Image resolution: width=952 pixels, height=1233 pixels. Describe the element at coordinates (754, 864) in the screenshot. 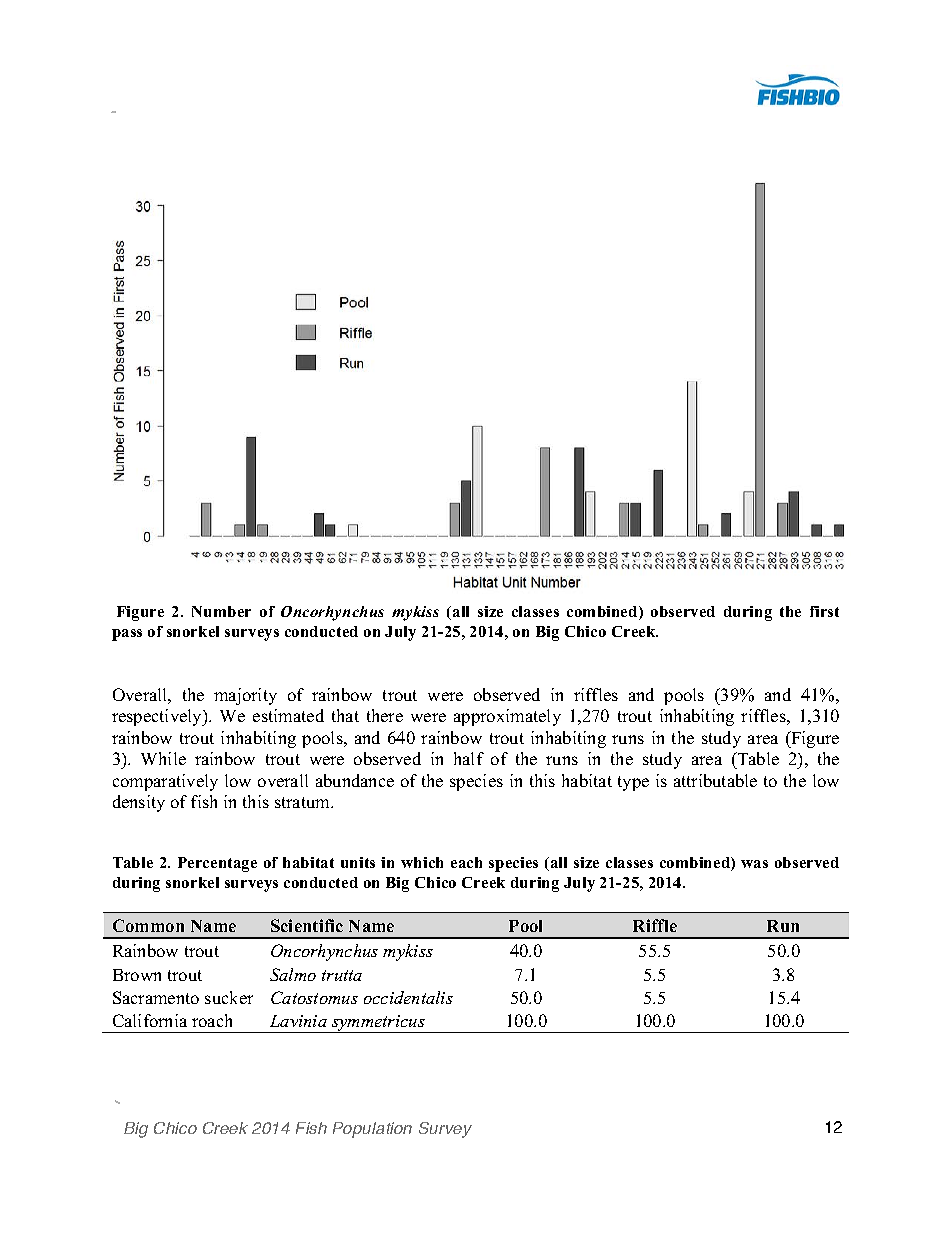

I see `was` at that location.
